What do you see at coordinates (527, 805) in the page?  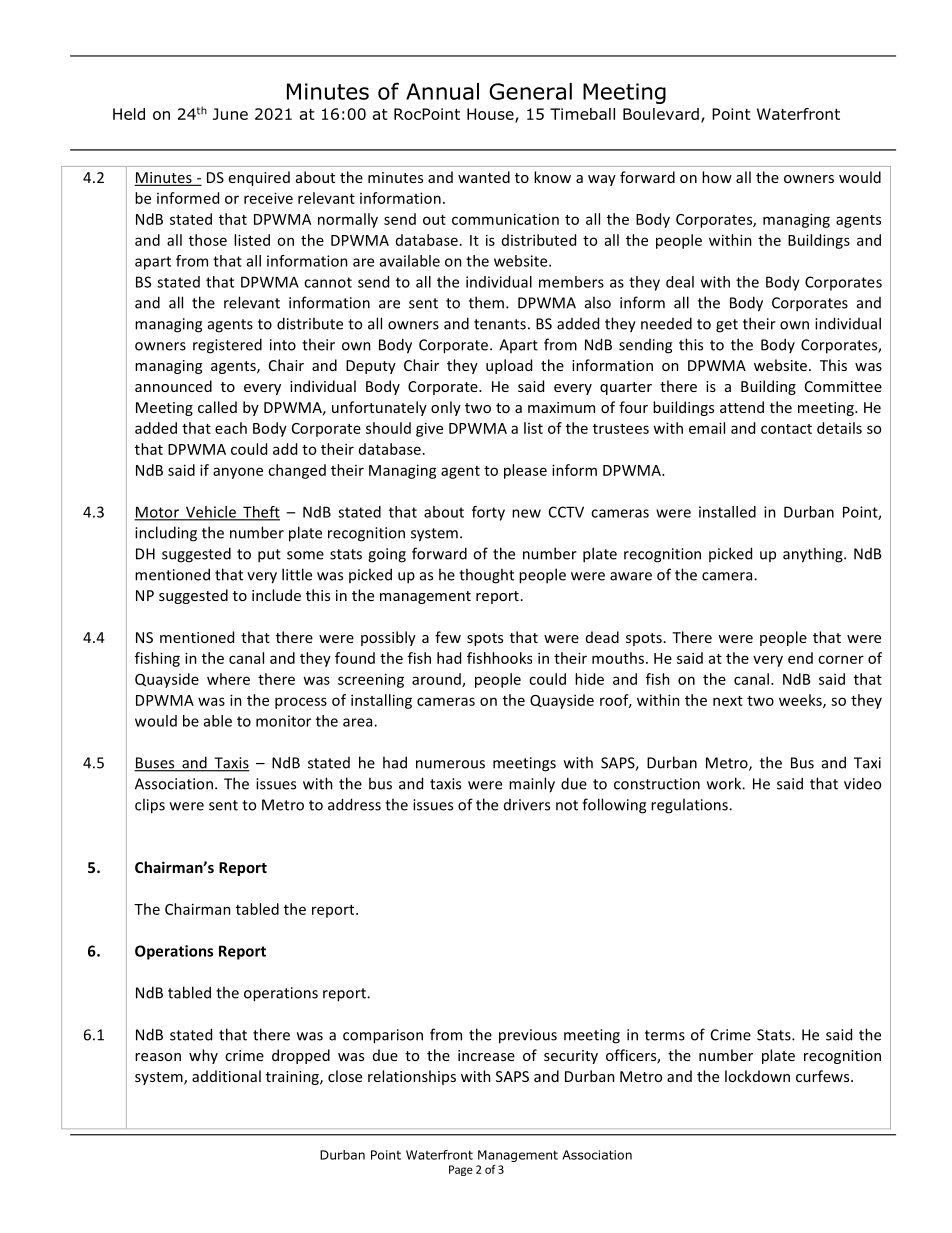 I see `drivers` at bounding box center [527, 805].
